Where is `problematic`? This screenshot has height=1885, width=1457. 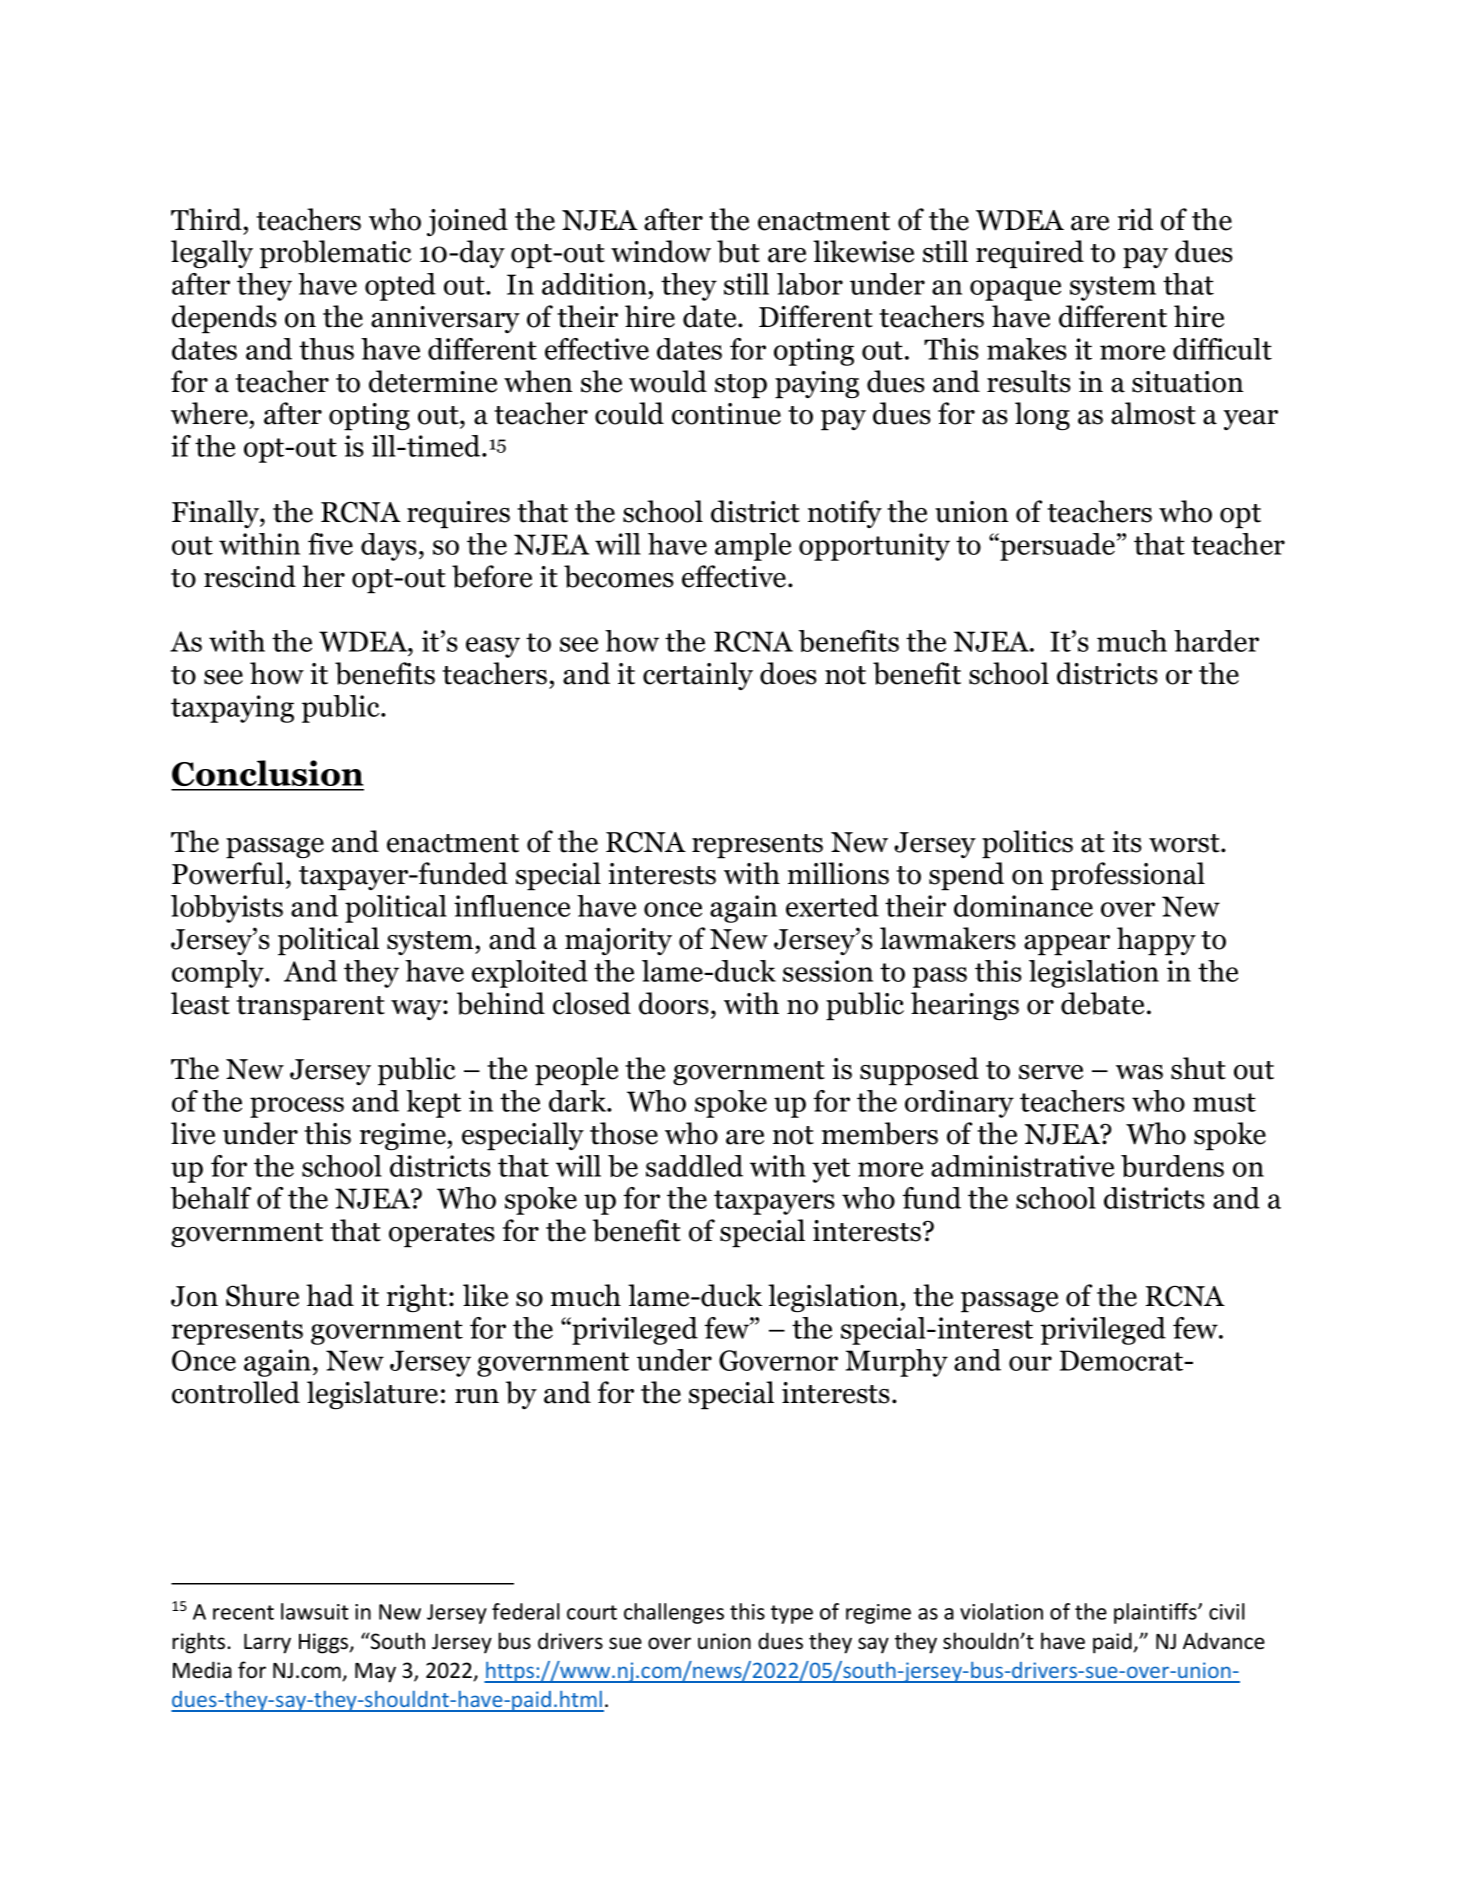 problematic is located at coordinates (335, 254).
